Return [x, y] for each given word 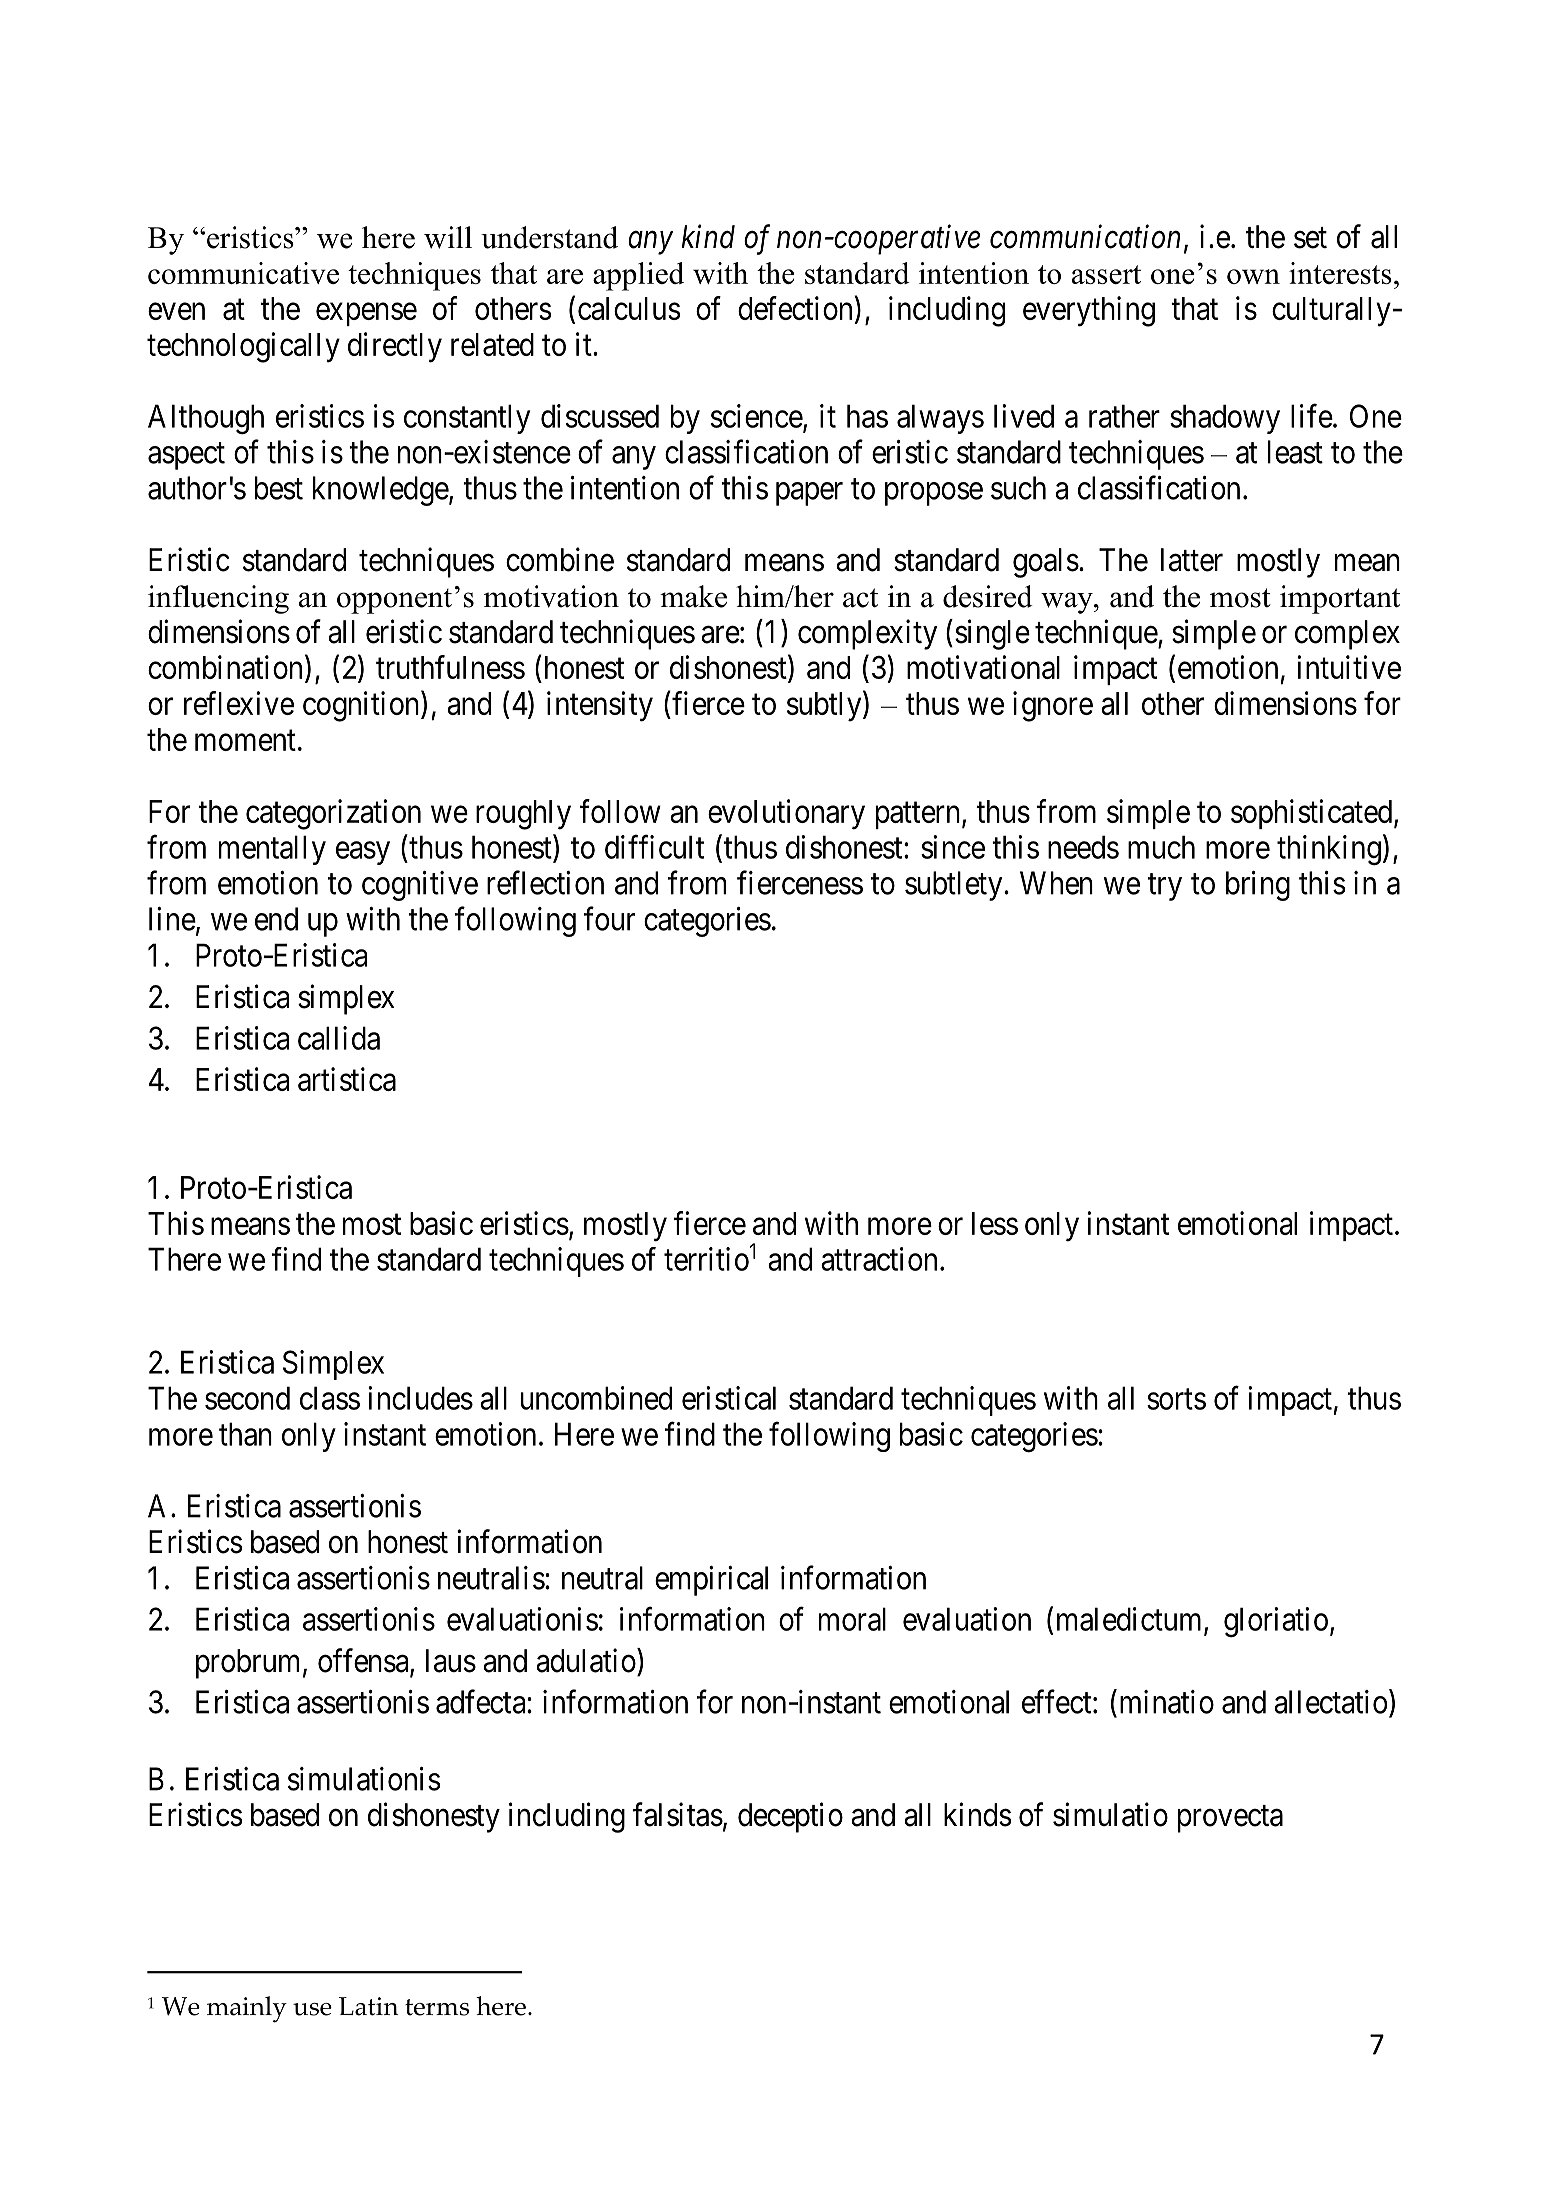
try [1165, 887]
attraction [879, 1259]
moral [852, 1619]
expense [366, 314]
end [276, 919]
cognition [362, 706]
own [1253, 276]
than [245, 1434]
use [312, 2009]
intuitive [1349, 667]
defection [795, 308]
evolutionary [786, 814]
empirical [711, 1581]
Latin [369, 2006]
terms [437, 2007]
